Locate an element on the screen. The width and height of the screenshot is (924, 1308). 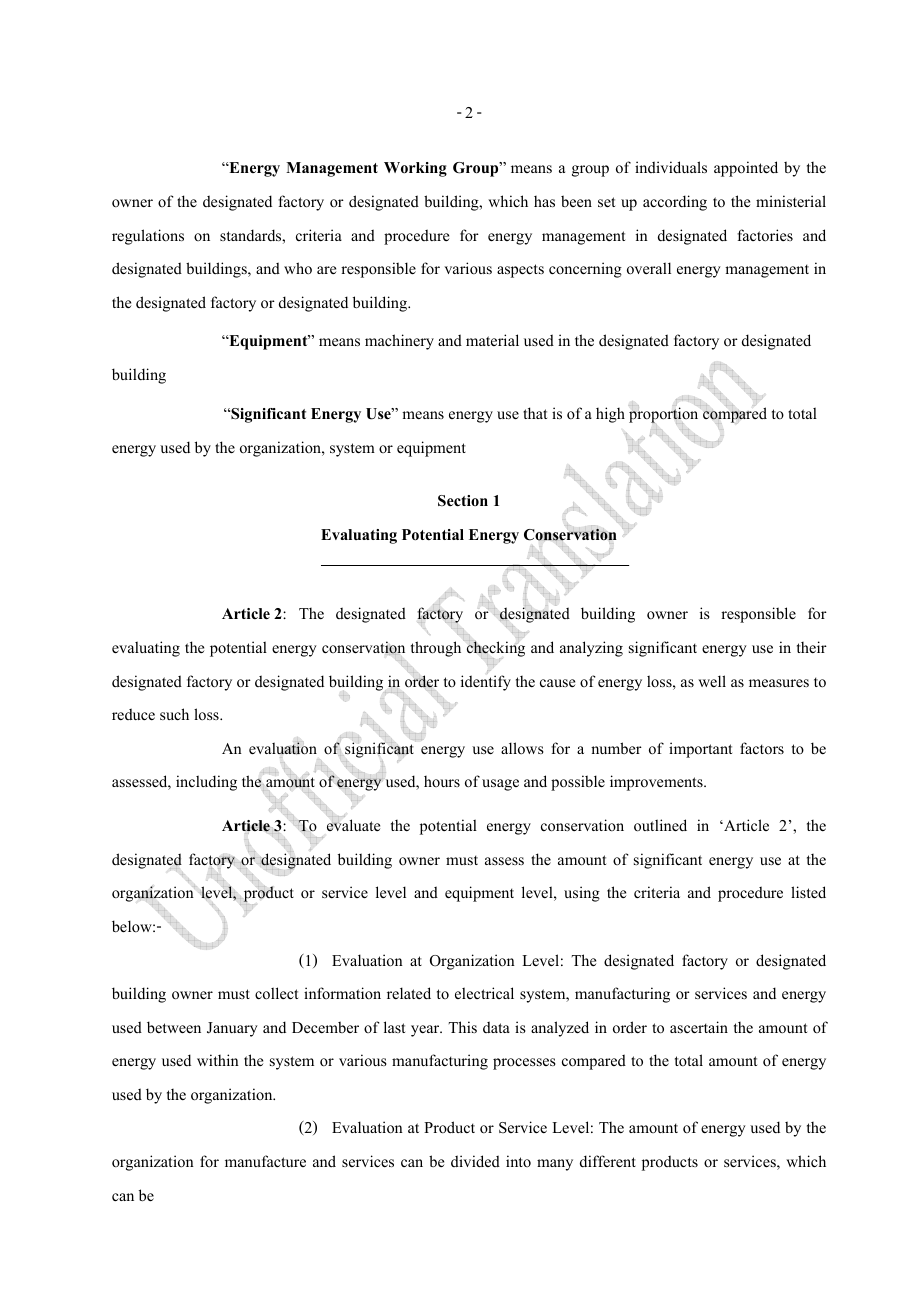
hours is located at coordinates (442, 781).
